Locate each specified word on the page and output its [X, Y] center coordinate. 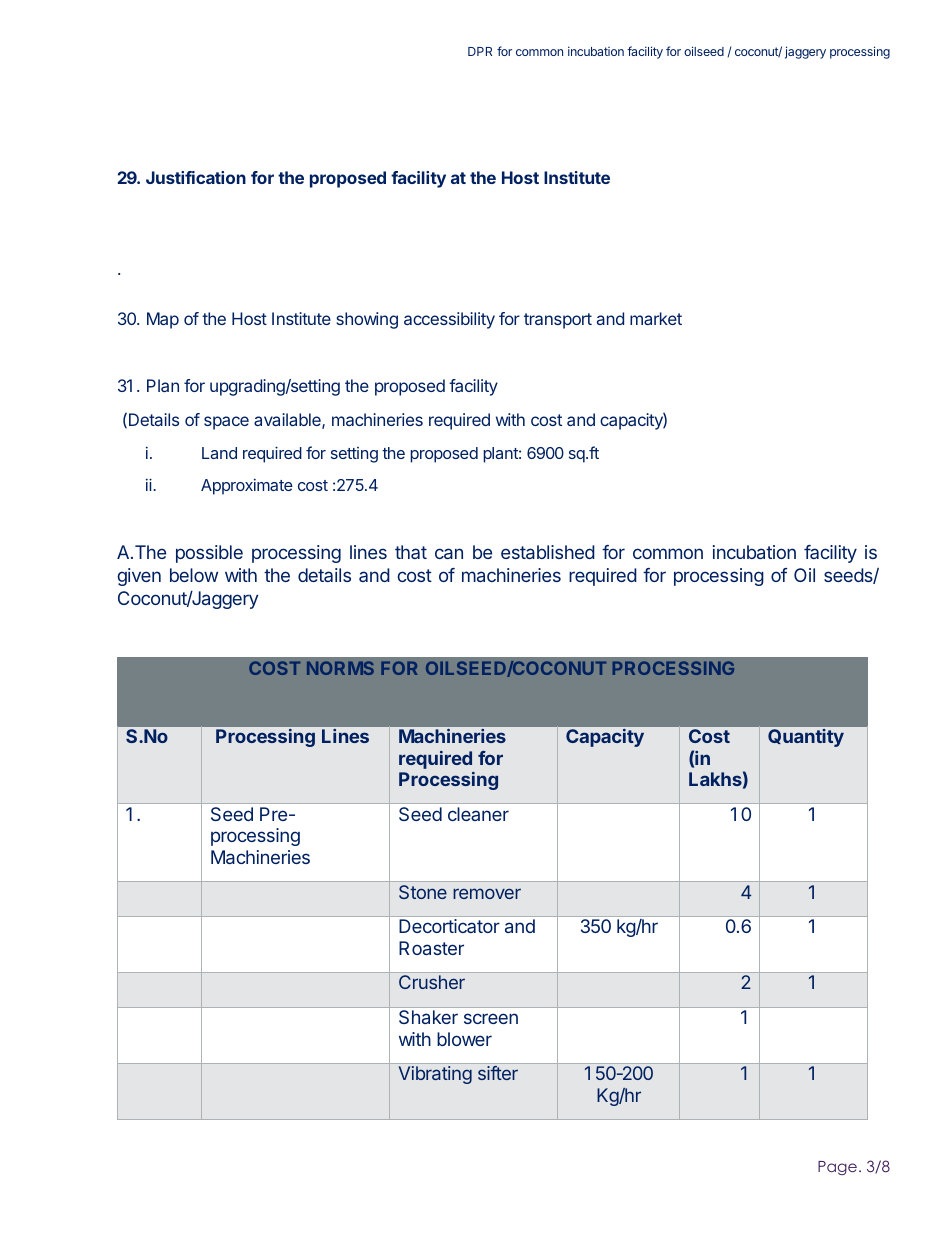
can [449, 553]
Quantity [806, 738]
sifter [498, 1073]
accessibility [449, 320]
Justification [196, 177]
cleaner [478, 814]
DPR [480, 51]
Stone [423, 892]
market [656, 318]
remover [487, 893]
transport [558, 321]
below [194, 575]
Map [163, 320]
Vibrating [435, 1075]
